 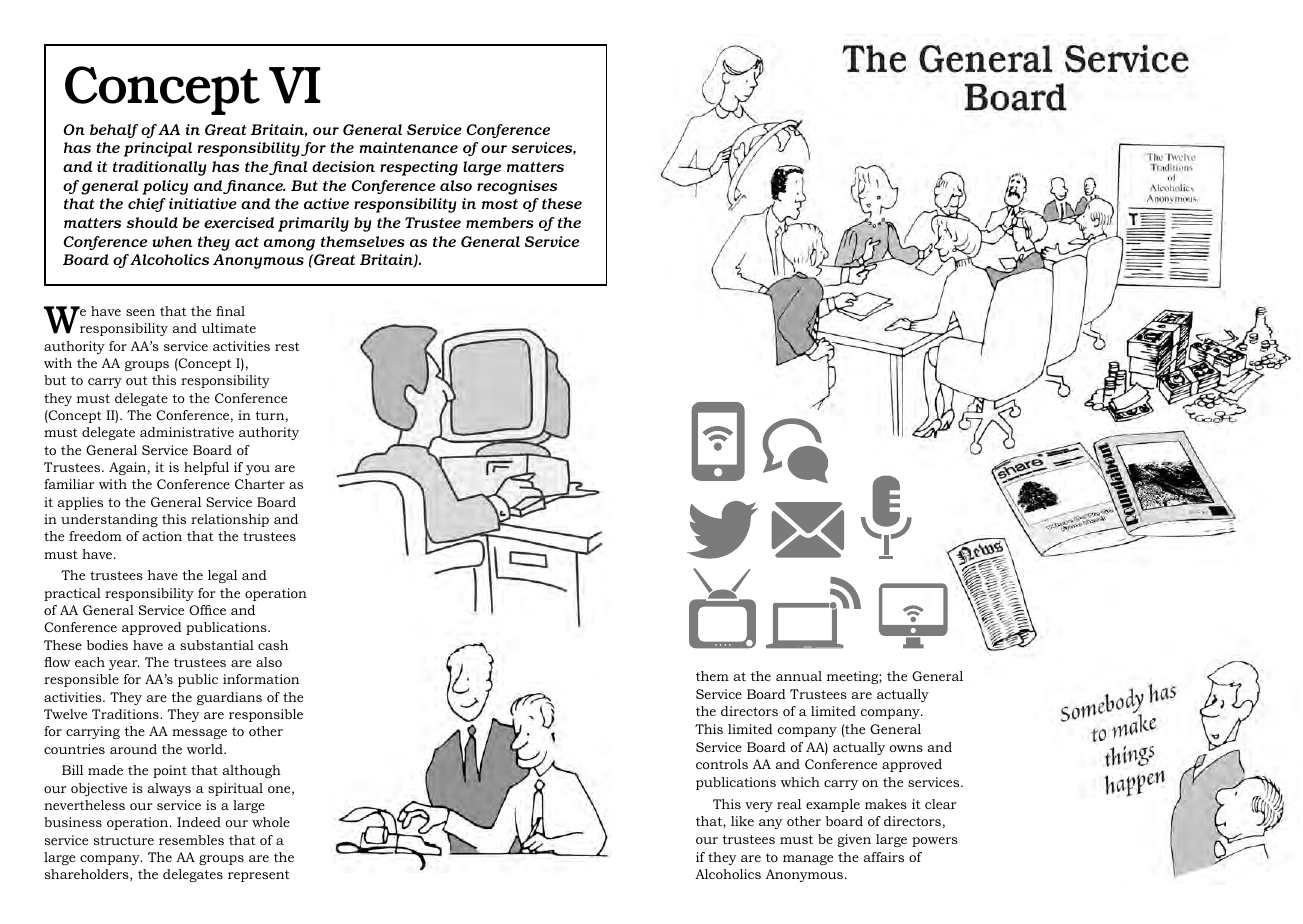 I want to click on out, so click(x=137, y=380).
